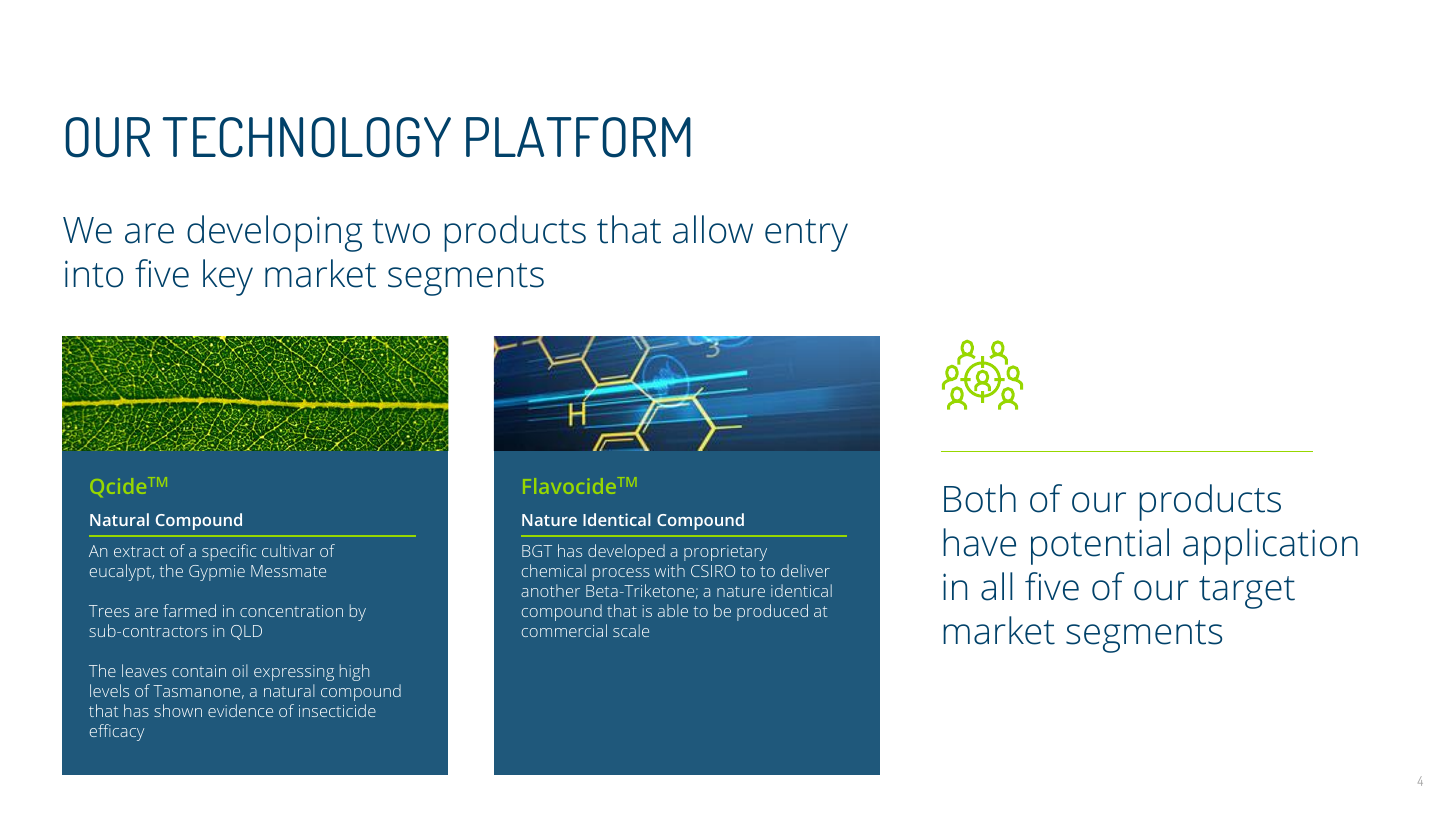  Describe the element at coordinates (307, 137) in the screenshot. I see `TECHNOLOGY` at that location.
